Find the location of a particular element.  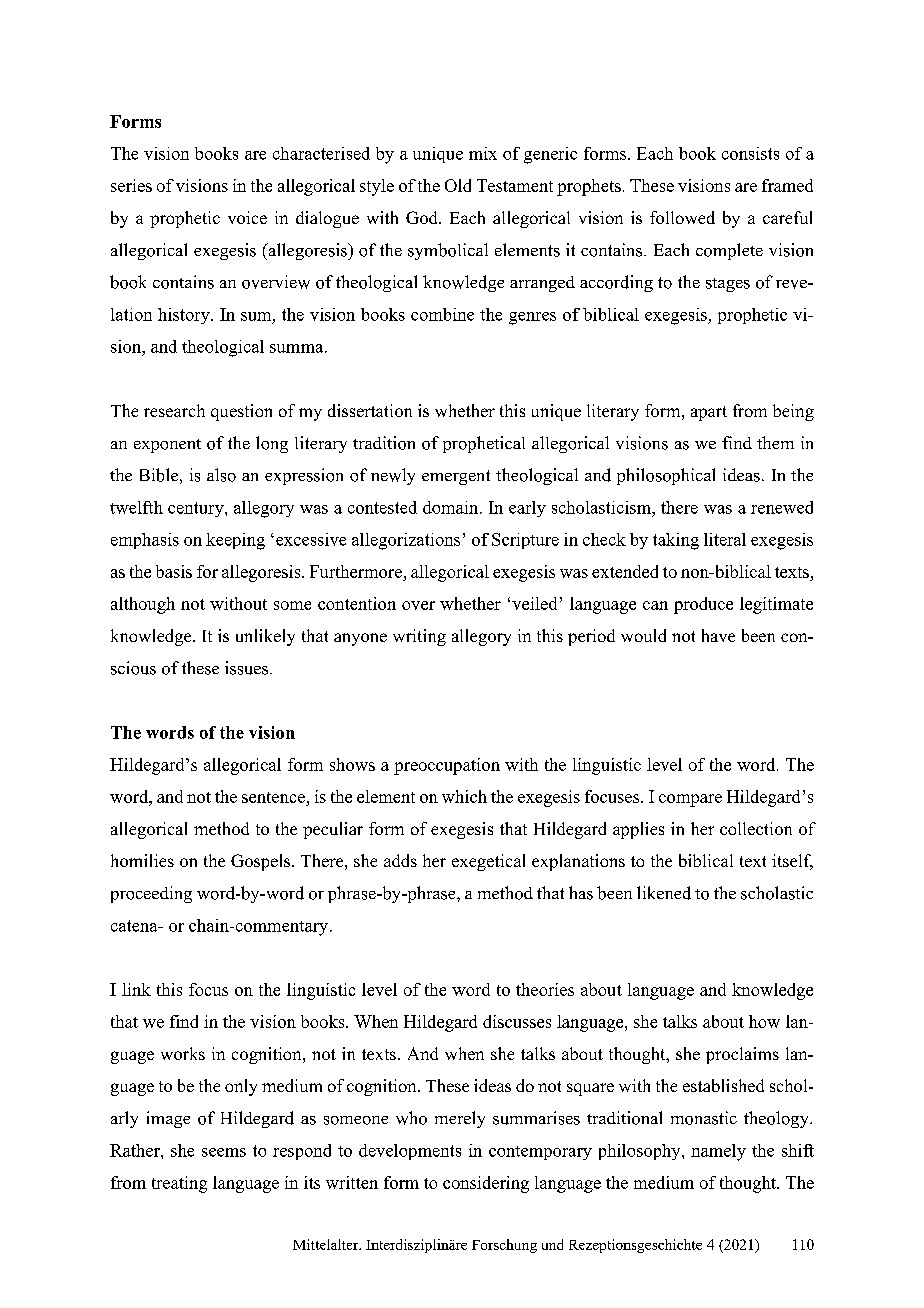

have is located at coordinates (718, 635).
